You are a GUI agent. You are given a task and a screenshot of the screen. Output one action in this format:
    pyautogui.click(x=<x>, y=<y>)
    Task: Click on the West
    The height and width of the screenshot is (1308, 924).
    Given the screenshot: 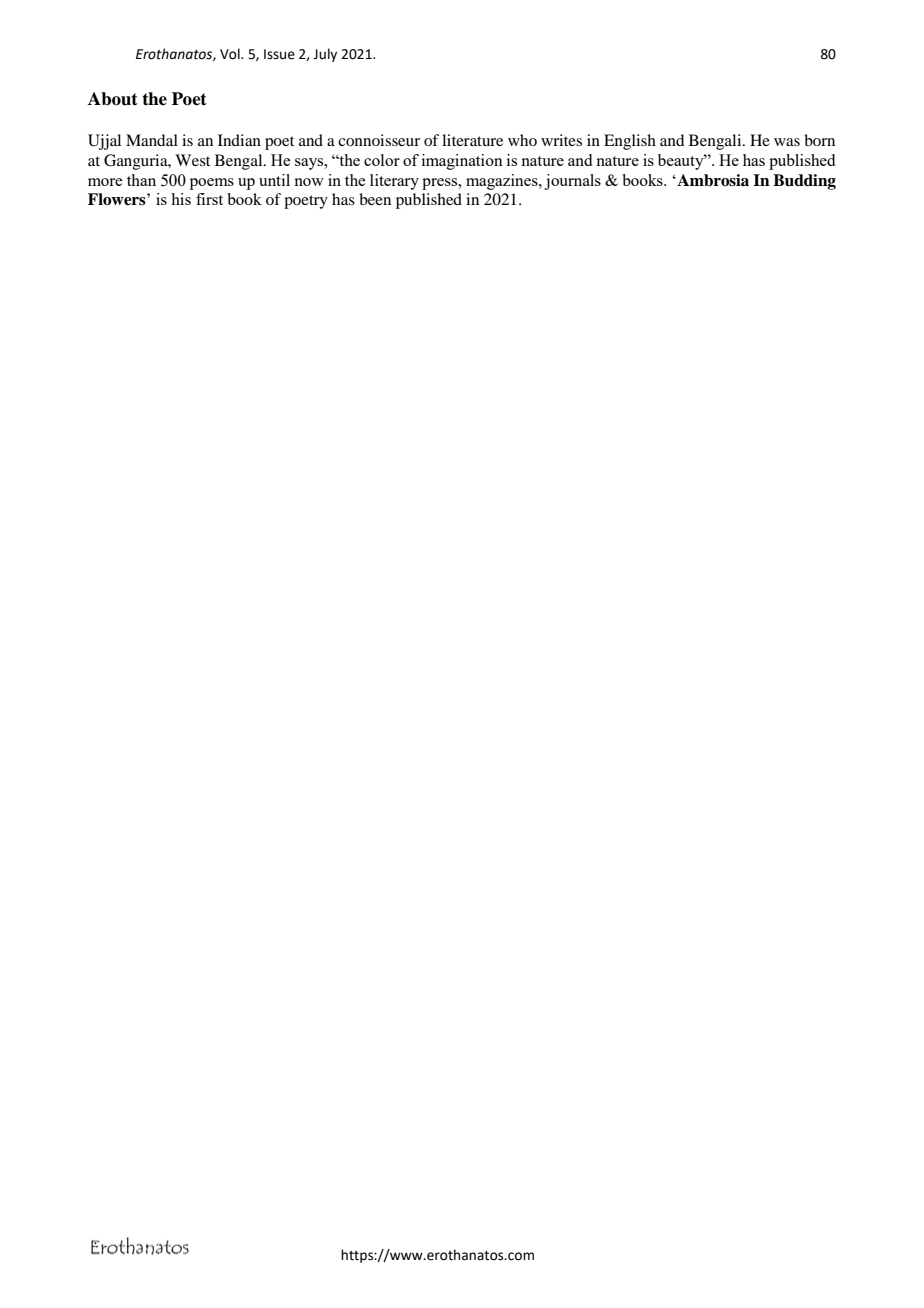 What is the action you would take?
    pyautogui.click(x=192, y=160)
